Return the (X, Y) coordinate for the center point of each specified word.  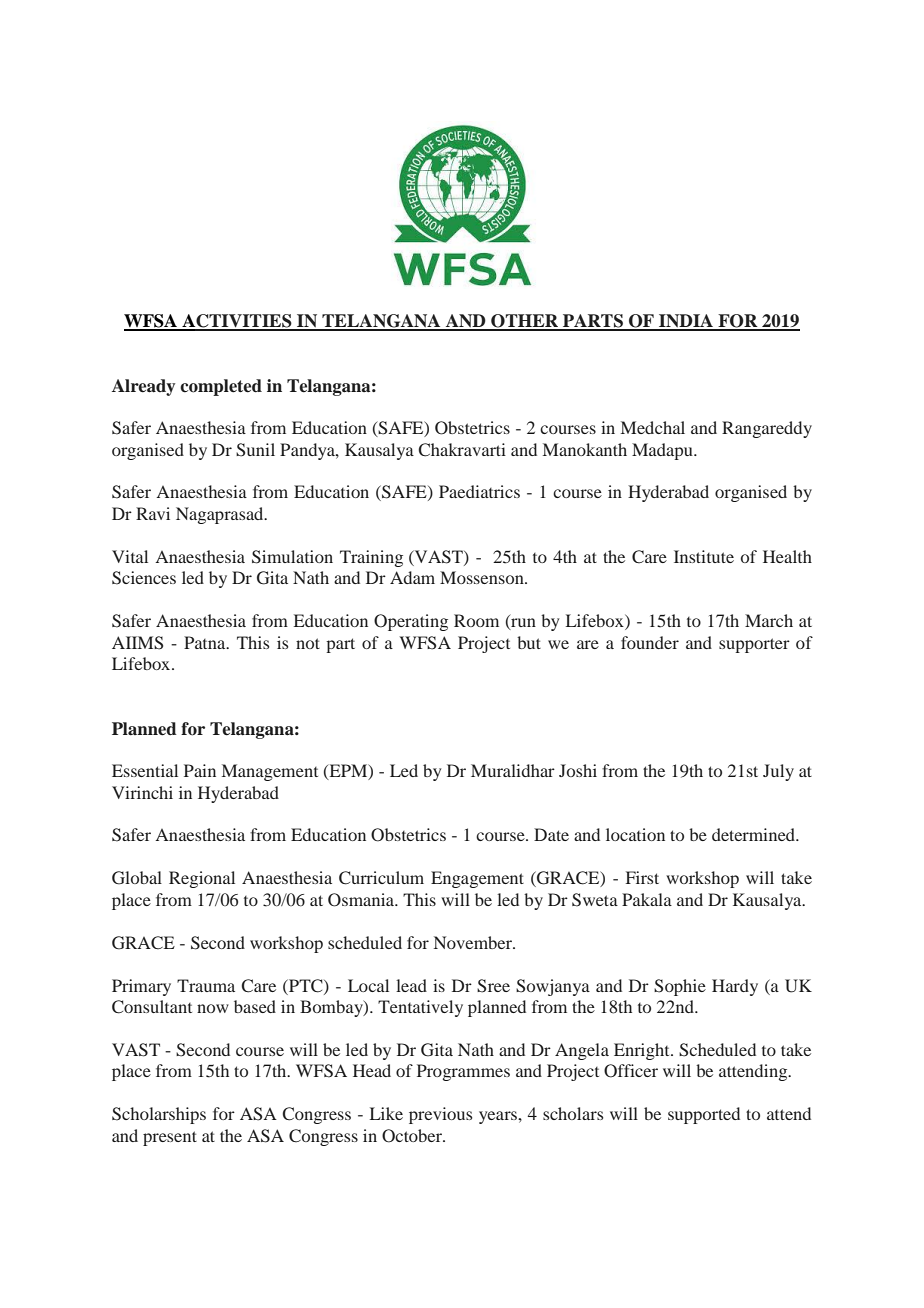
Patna (206, 642)
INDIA (686, 322)
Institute (704, 556)
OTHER (525, 322)
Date (551, 834)
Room (476, 620)
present (170, 1138)
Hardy (735, 987)
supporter (754, 645)
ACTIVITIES (237, 322)
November (474, 942)
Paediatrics (479, 491)
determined (755, 834)
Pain (200, 770)
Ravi (153, 513)
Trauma (206, 985)
